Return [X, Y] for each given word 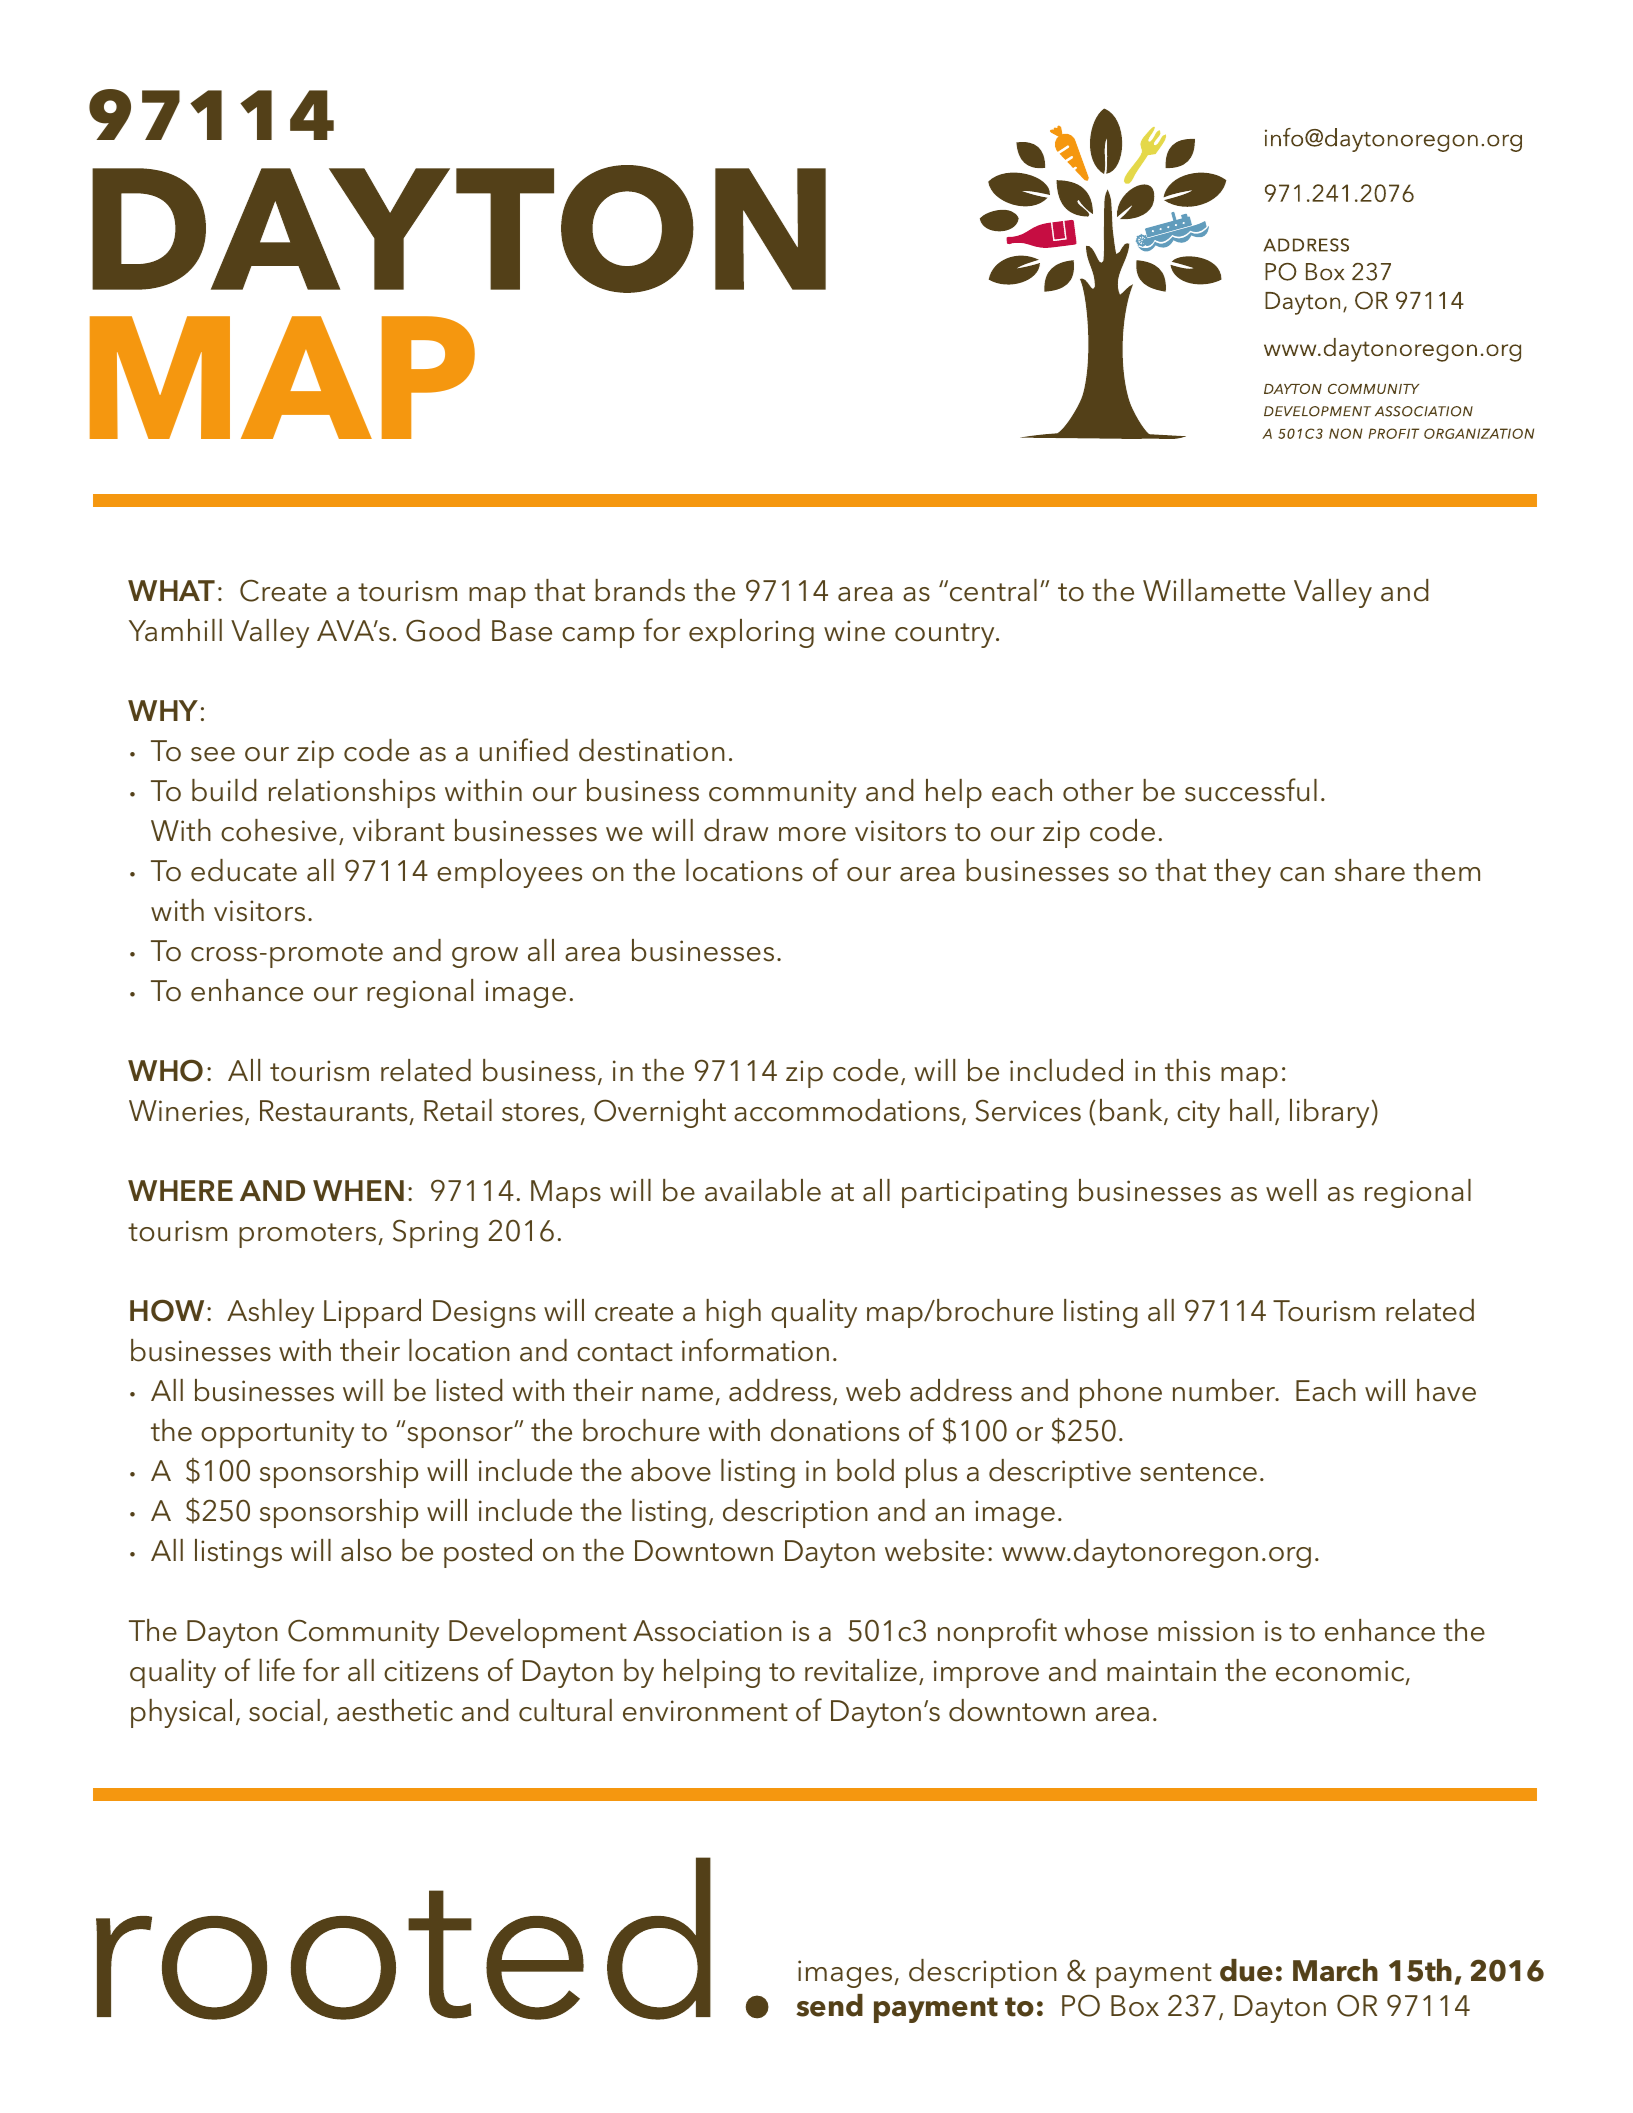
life [277, 1670]
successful [1251, 790]
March [1335, 1970]
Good [443, 630]
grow [485, 957]
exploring [751, 633]
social [284, 1710]
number [1225, 1390]
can [1302, 874]
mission [1206, 1631]
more [812, 834]
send [829, 2005]
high [733, 1313]
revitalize [861, 1670]
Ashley [270, 1313]
